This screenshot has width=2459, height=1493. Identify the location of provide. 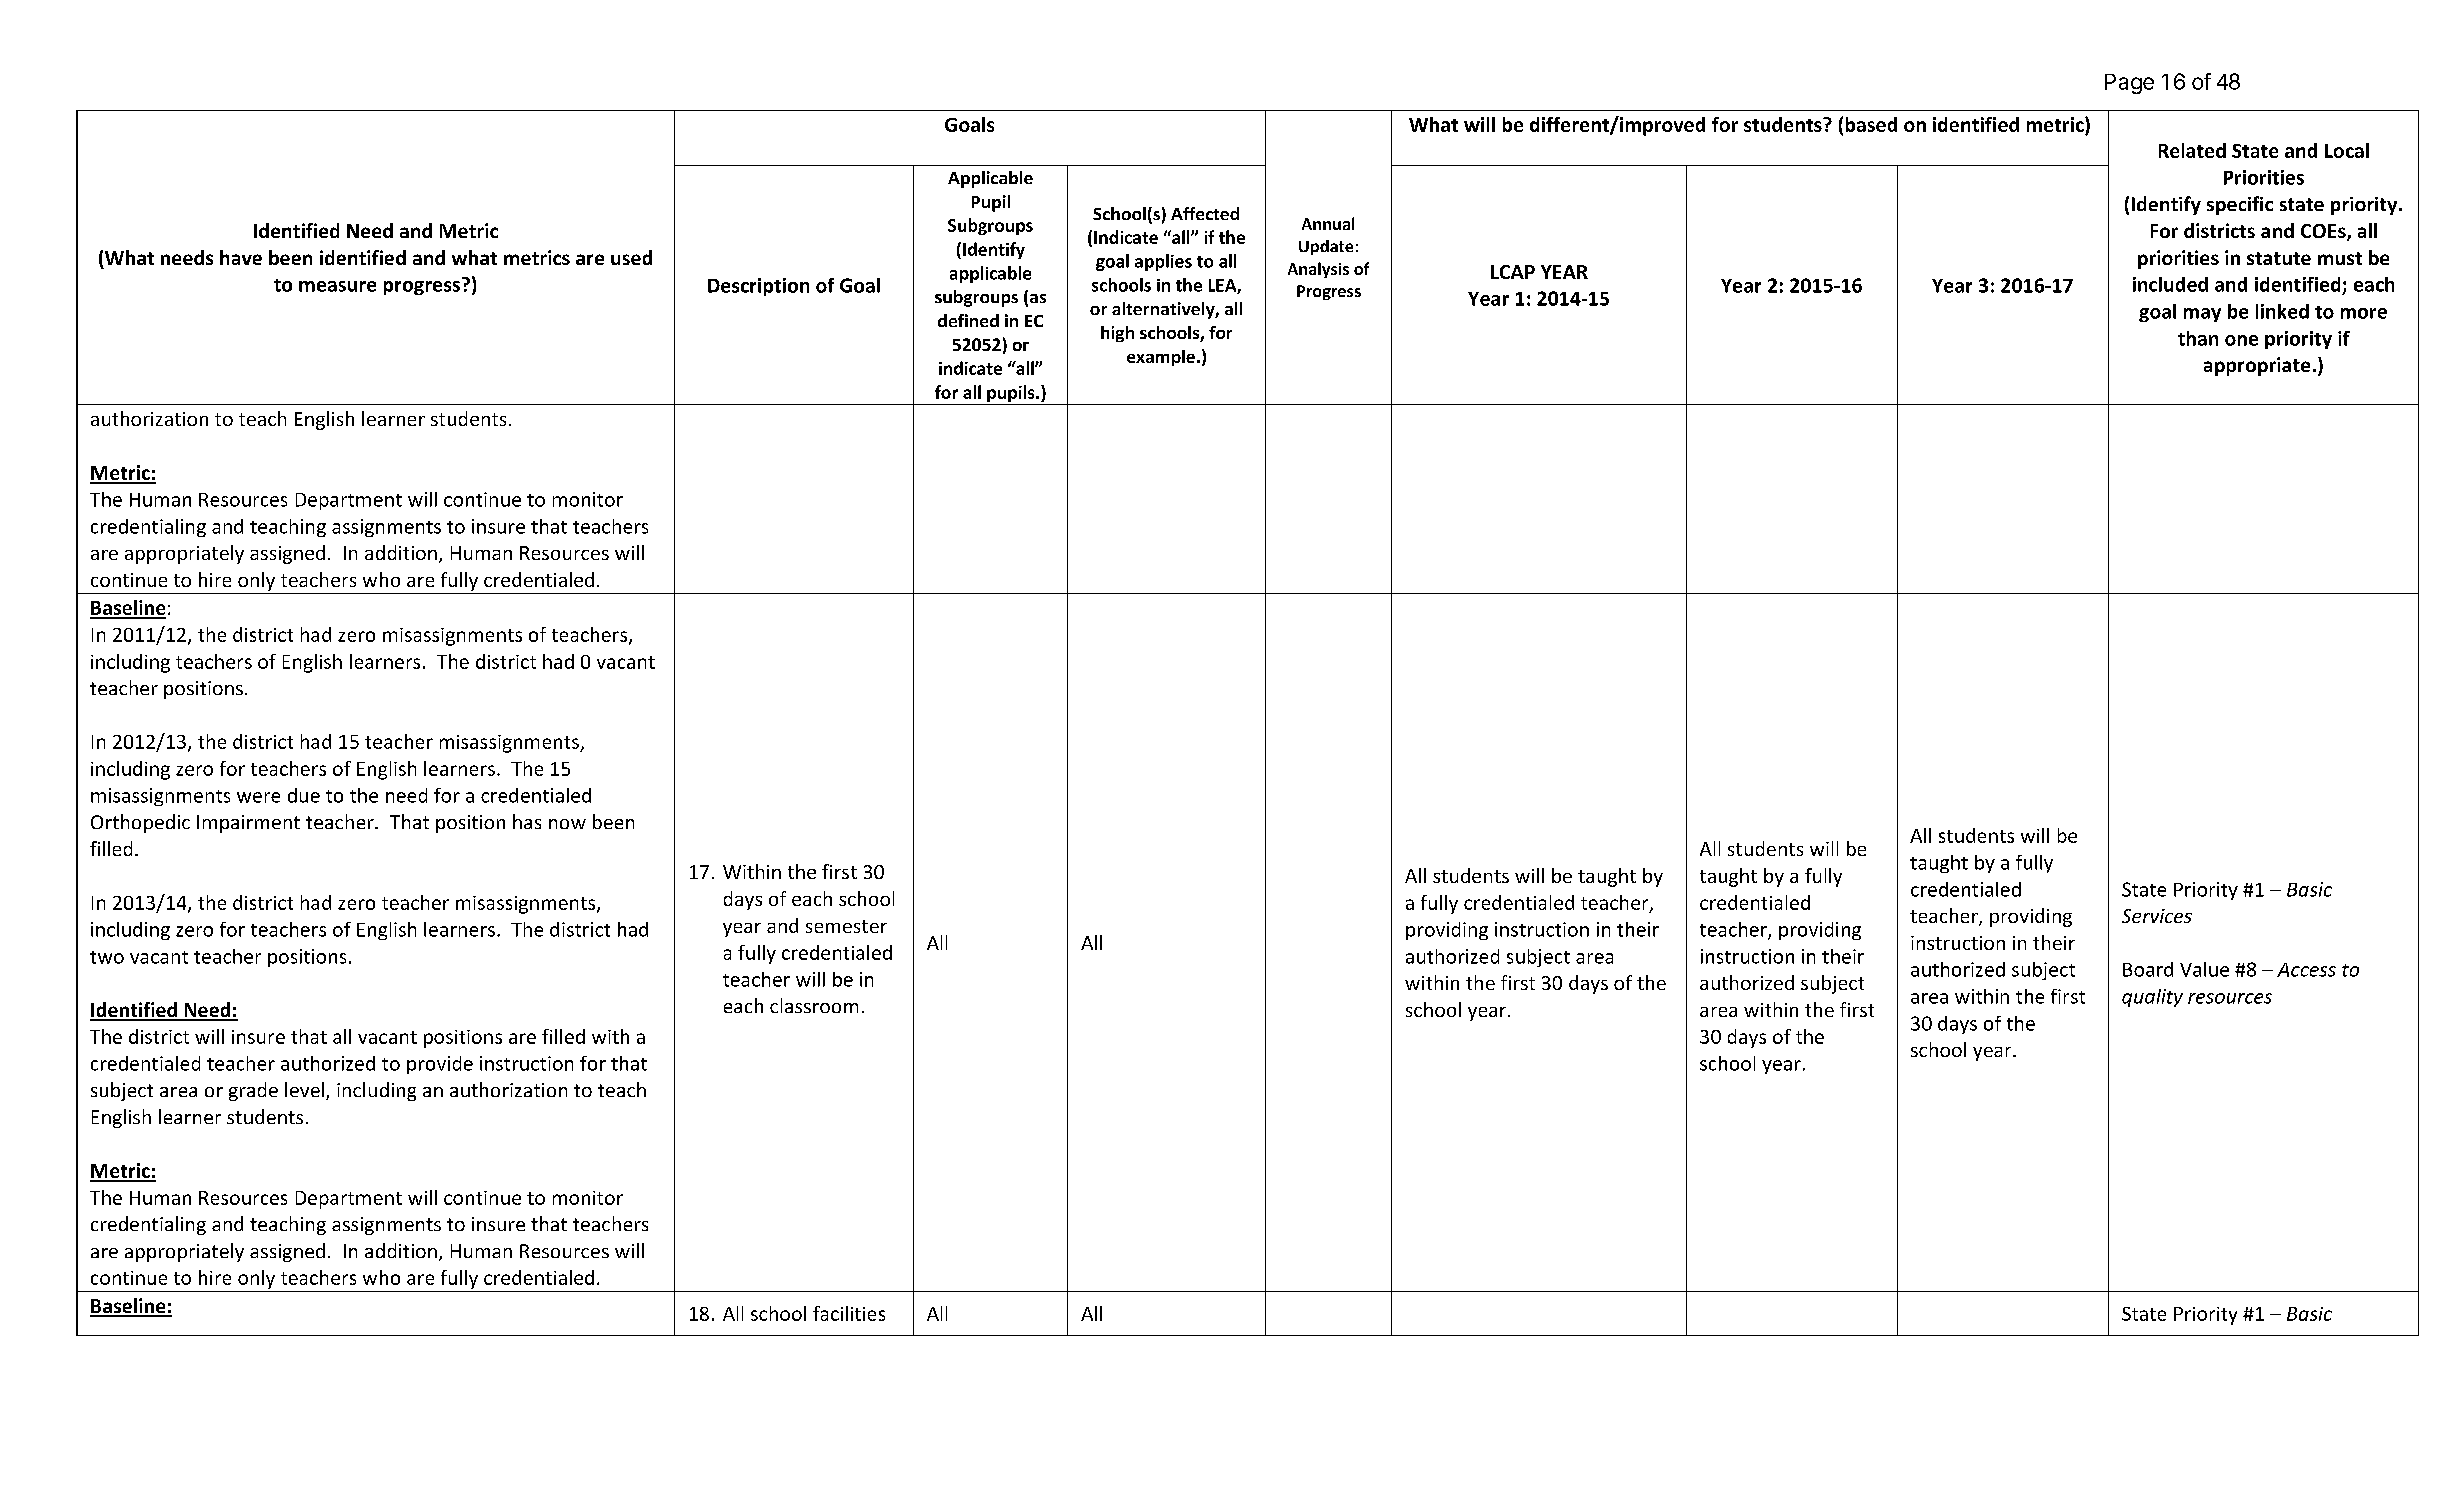
(440, 1065).
